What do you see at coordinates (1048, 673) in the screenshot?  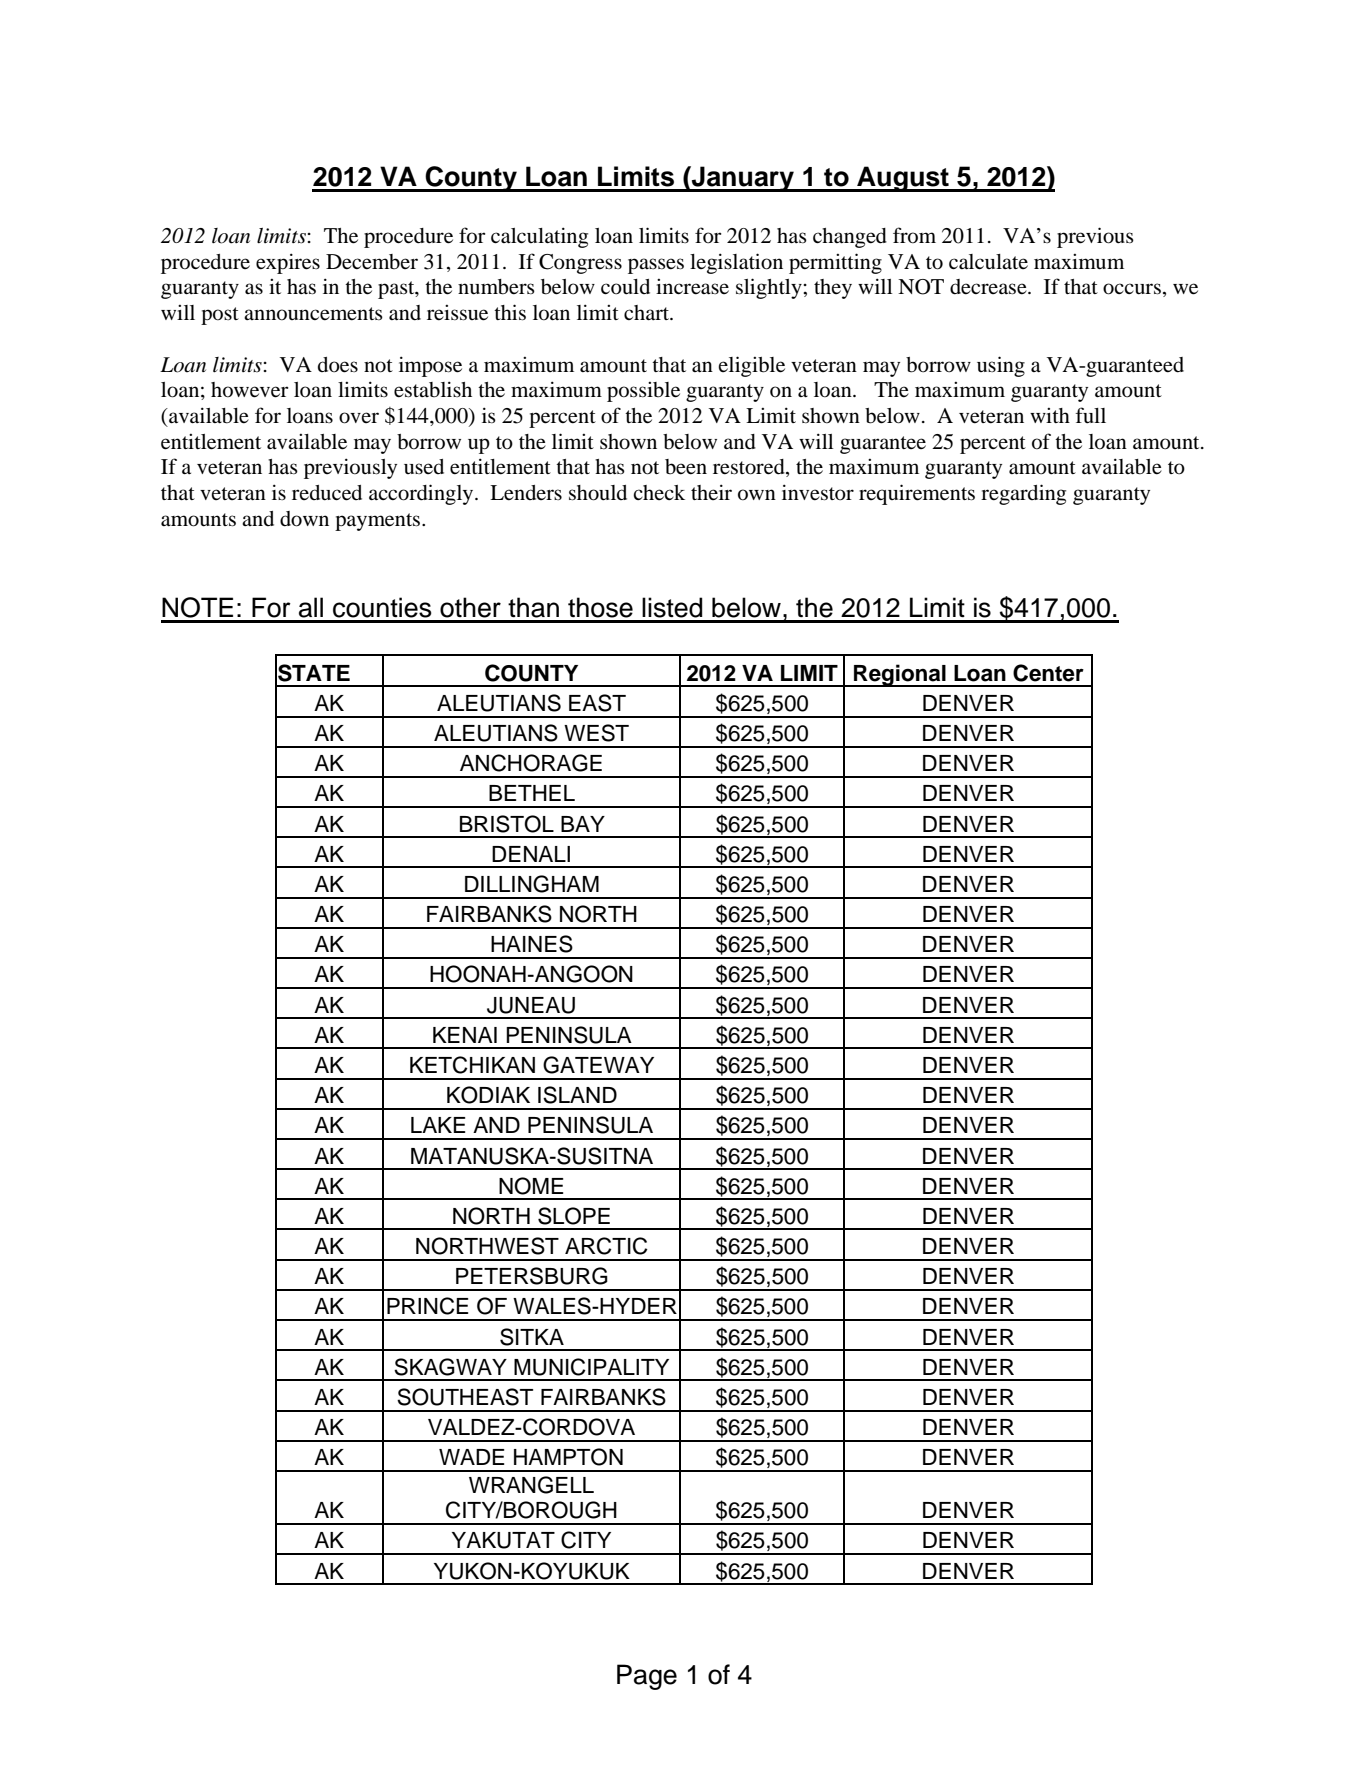 I see `Center` at bounding box center [1048, 673].
